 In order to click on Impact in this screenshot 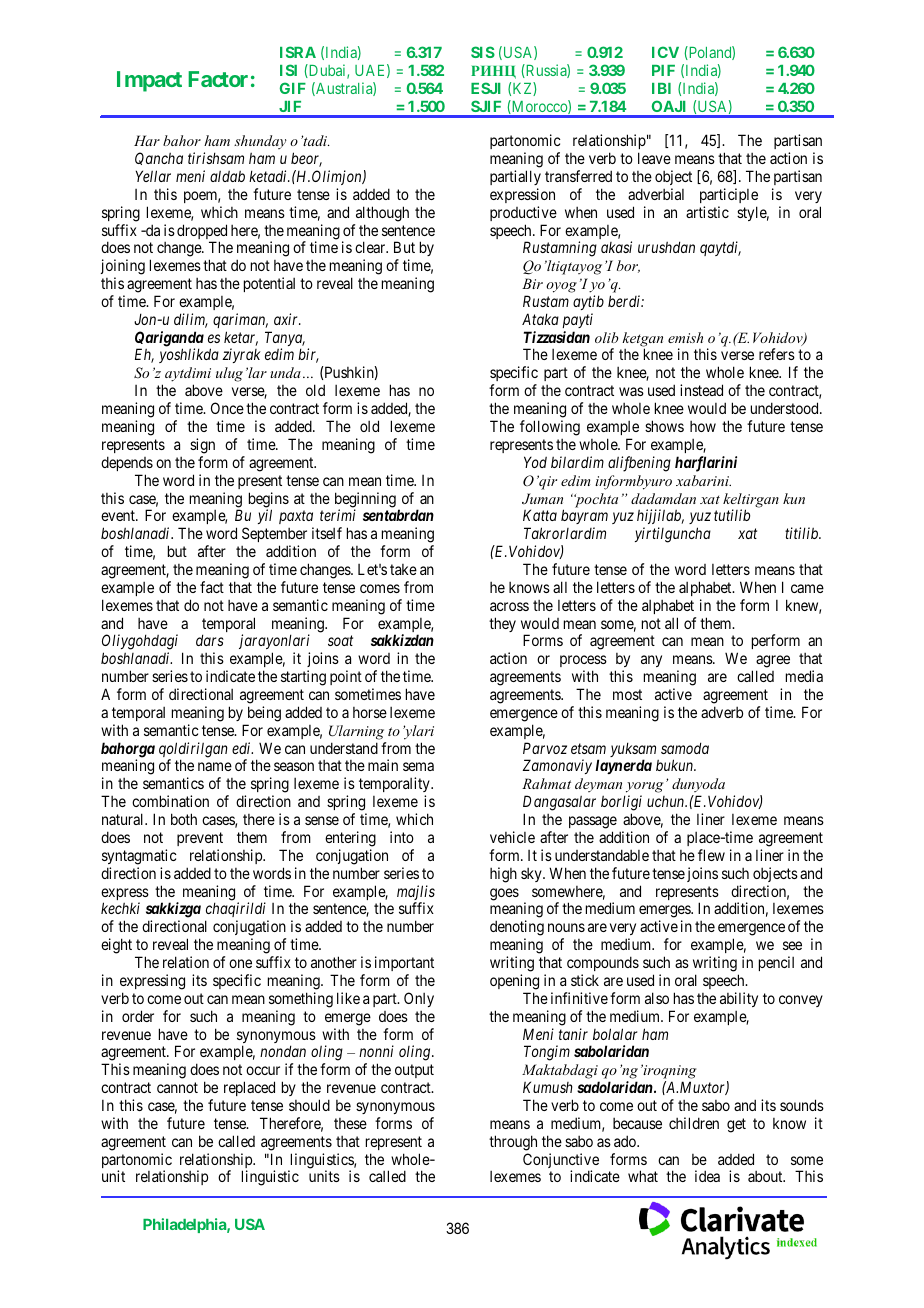, I will do `click(149, 81)`.
